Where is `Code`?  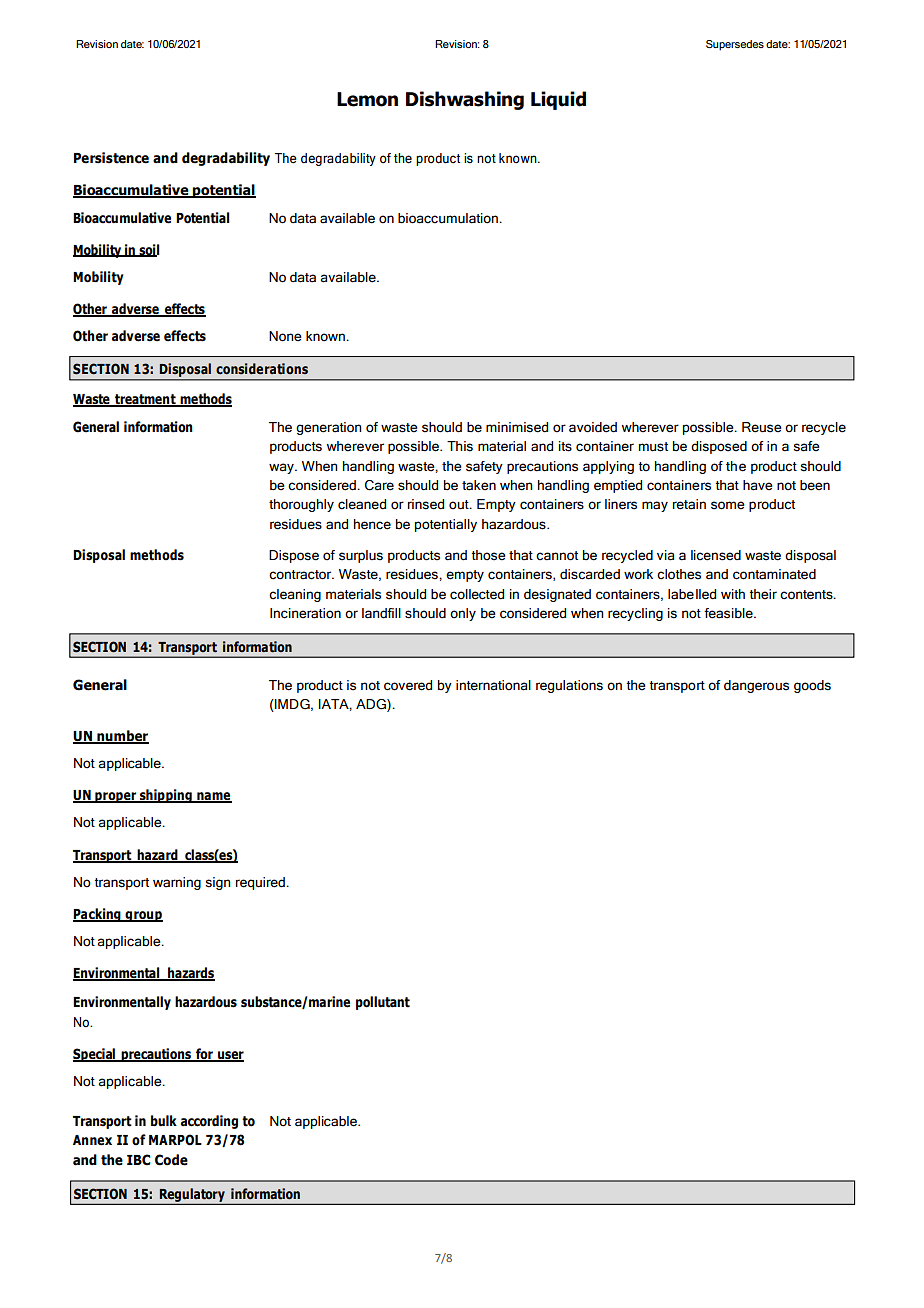 Code is located at coordinates (171, 1160).
